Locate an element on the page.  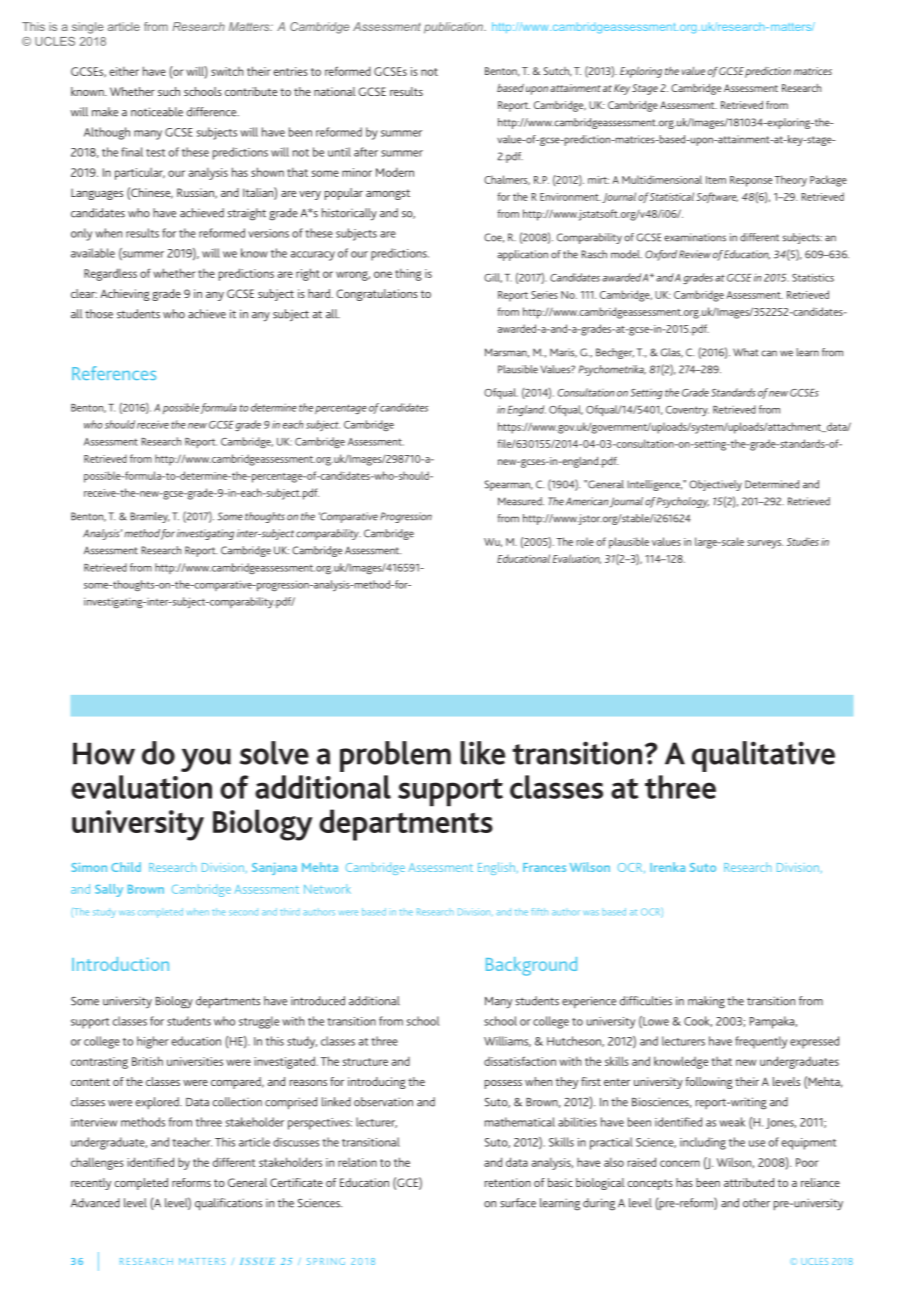
such is located at coordinates (169, 91).
